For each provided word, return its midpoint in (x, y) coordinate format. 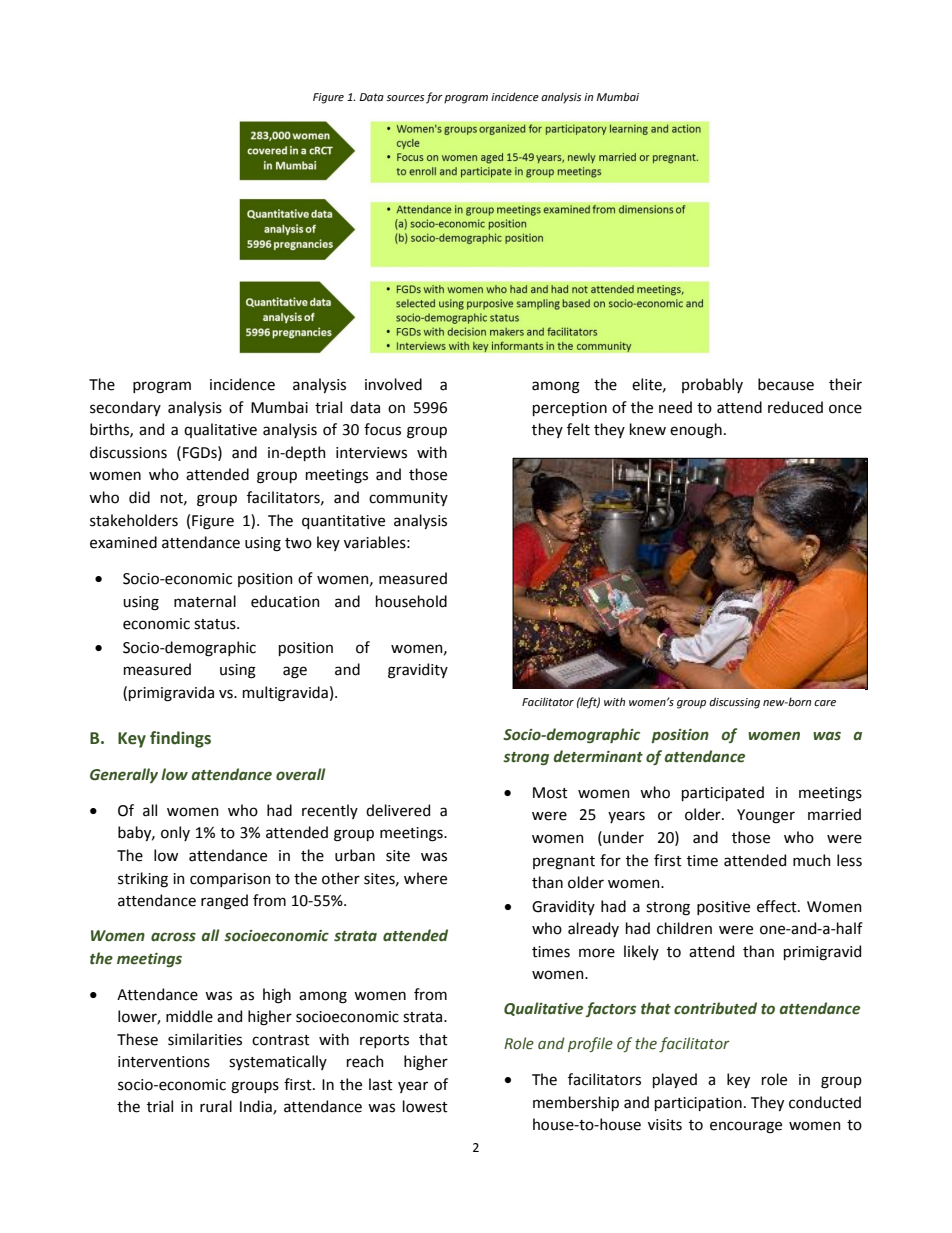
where (425, 878)
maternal (205, 601)
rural (216, 1106)
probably (712, 385)
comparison (230, 880)
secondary (125, 408)
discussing (734, 703)
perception (570, 409)
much (812, 860)
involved (393, 384)
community (408, 499)
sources (405, 98)
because (786, 384)
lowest (425, 1106)
